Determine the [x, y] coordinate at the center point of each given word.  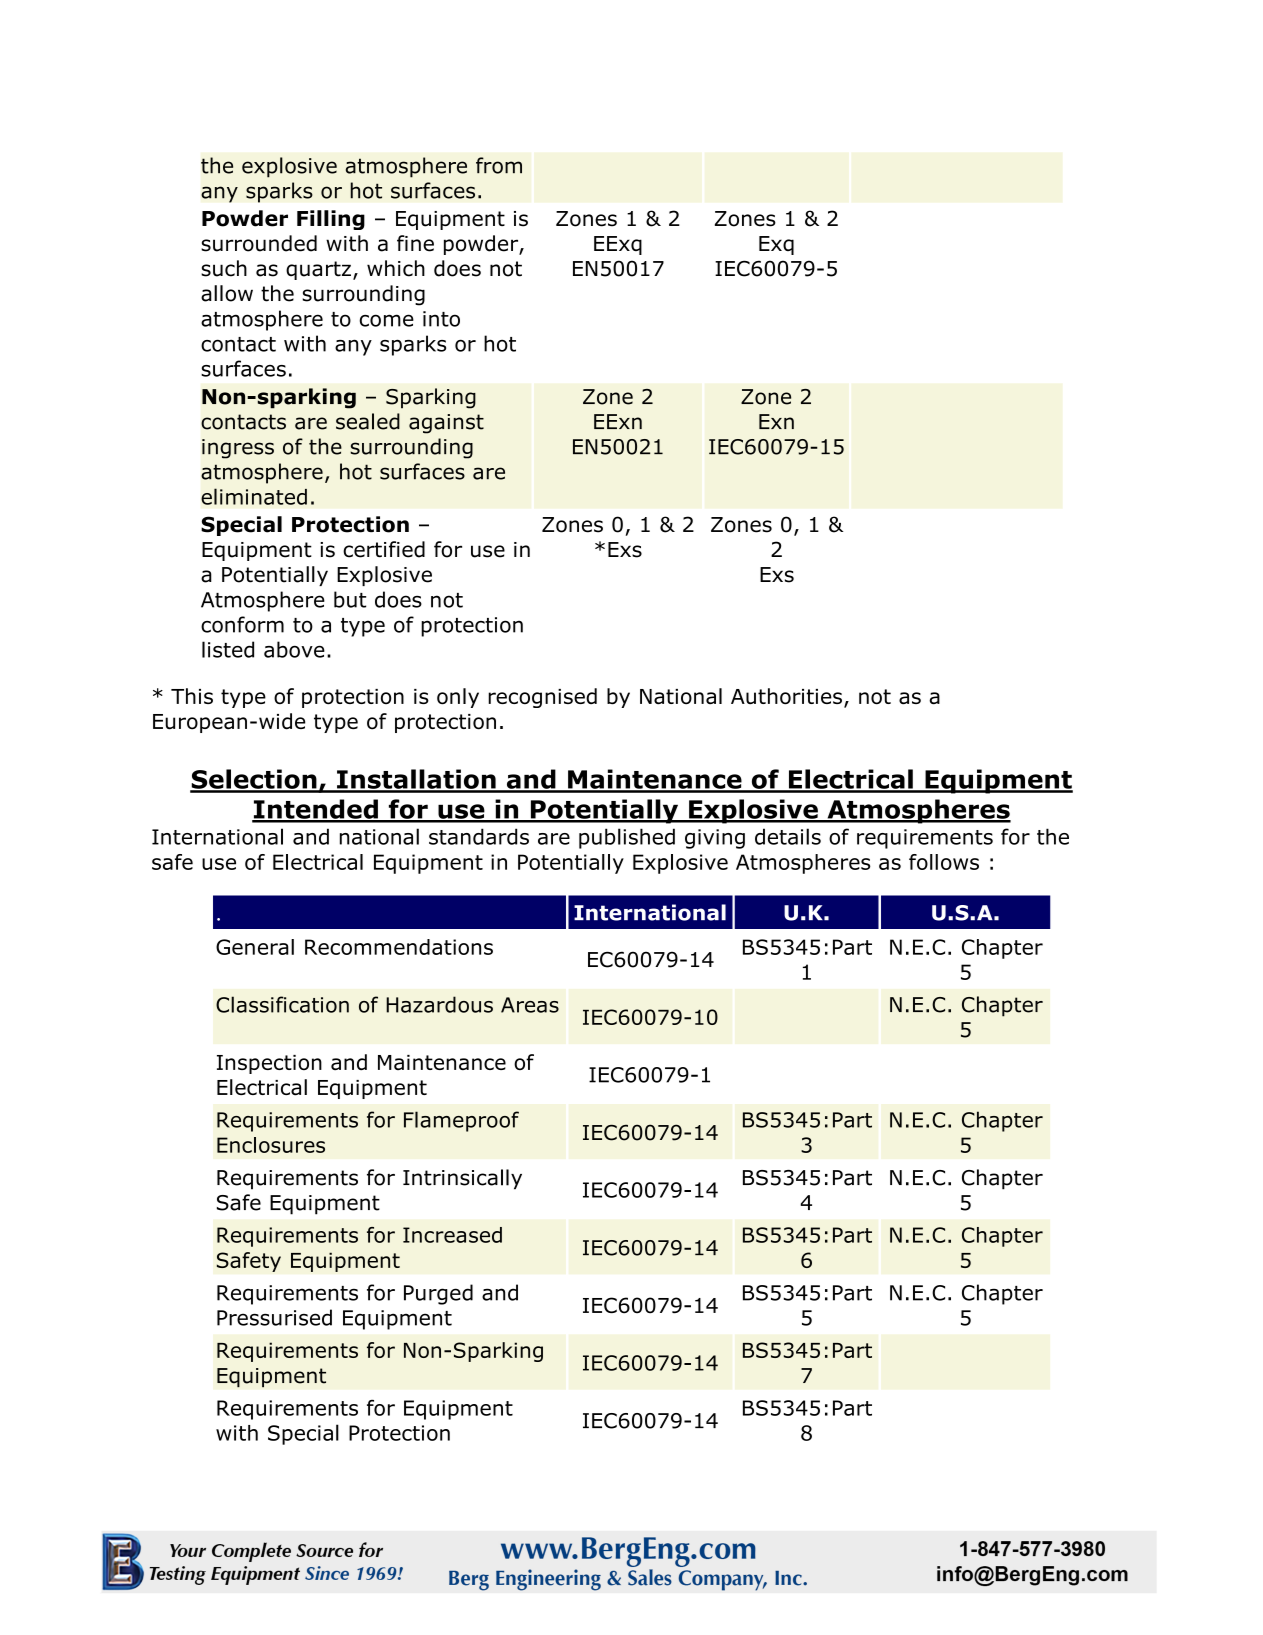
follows [944, 862]
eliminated [254, 496]
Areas [530, 1005]
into [441, 319]
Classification [282, 1004]
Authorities [786, 696]
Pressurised [274, 1317]
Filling [331, 220]
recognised [542, 698]
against [446, 424]
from [499, 165]
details [788, 836]
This [192, 696]
